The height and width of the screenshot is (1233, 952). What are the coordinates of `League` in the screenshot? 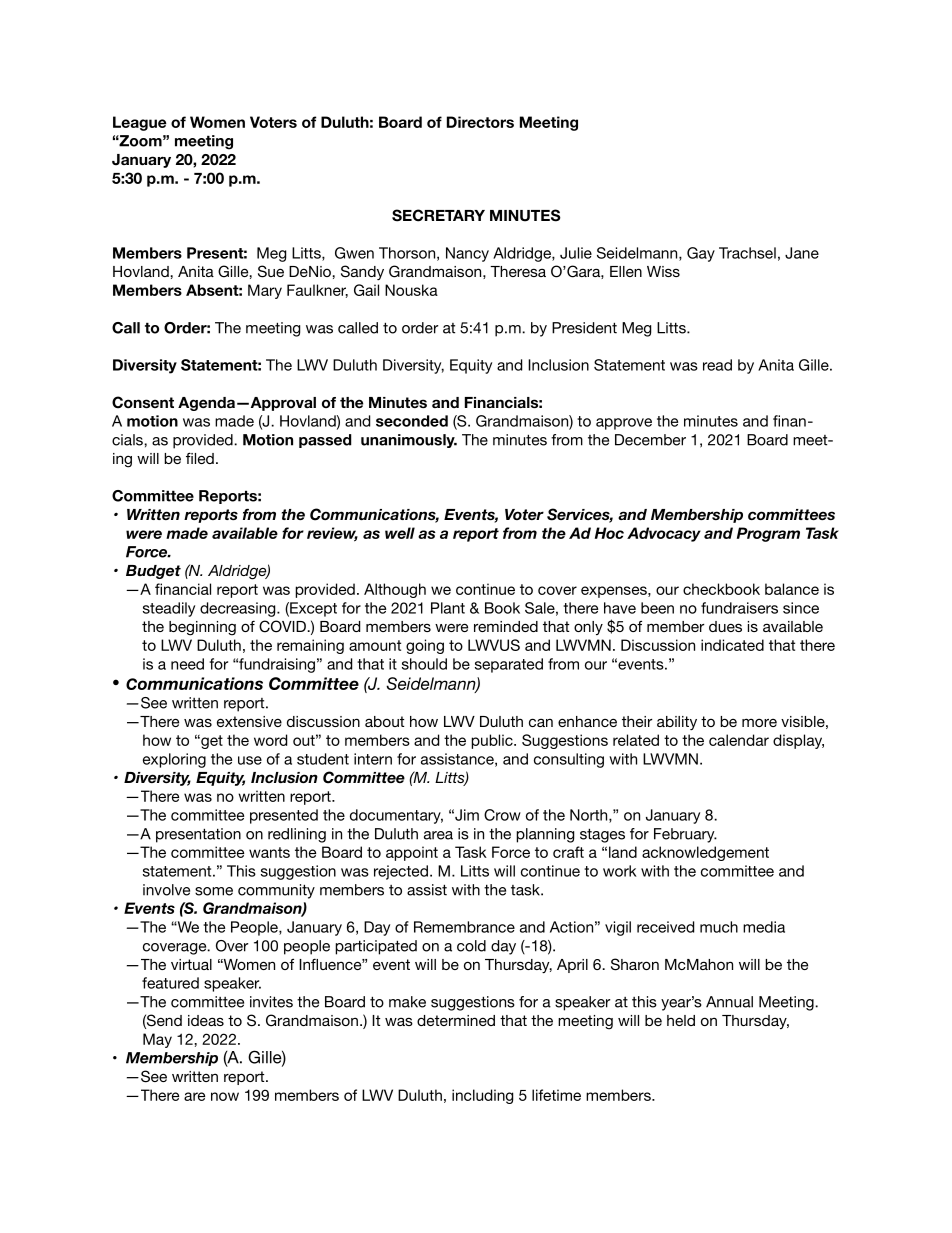 It's located at (140, 123).
